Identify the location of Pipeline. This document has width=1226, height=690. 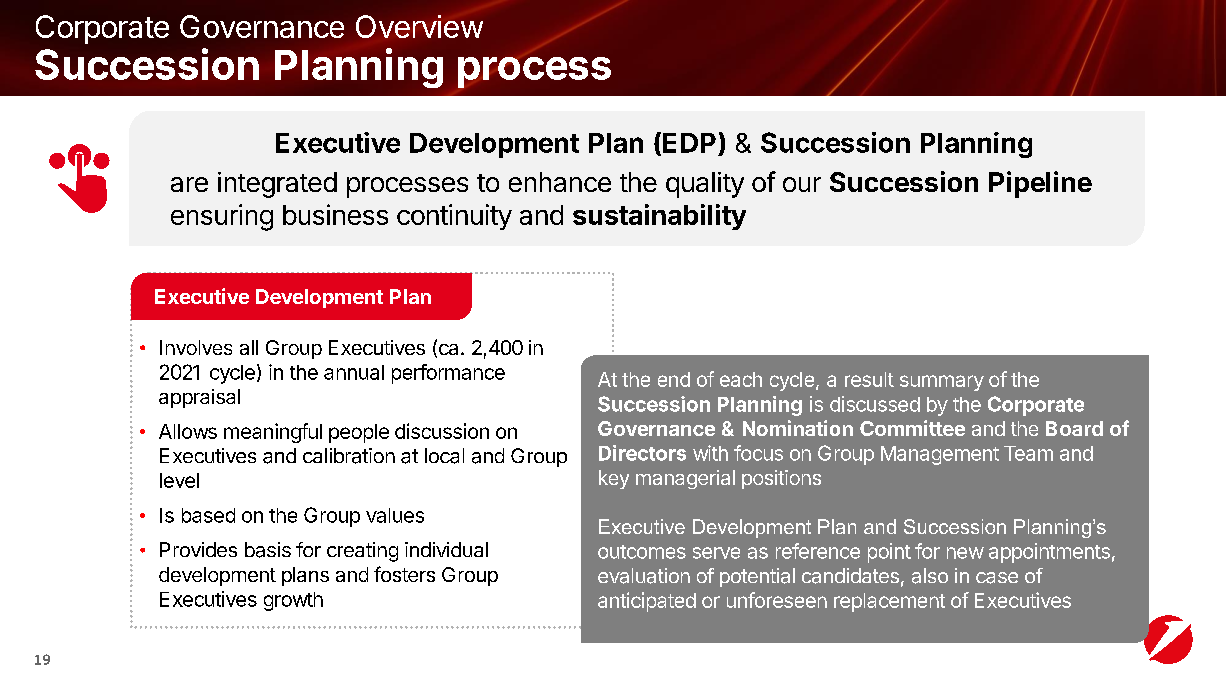
(1040, 184).
